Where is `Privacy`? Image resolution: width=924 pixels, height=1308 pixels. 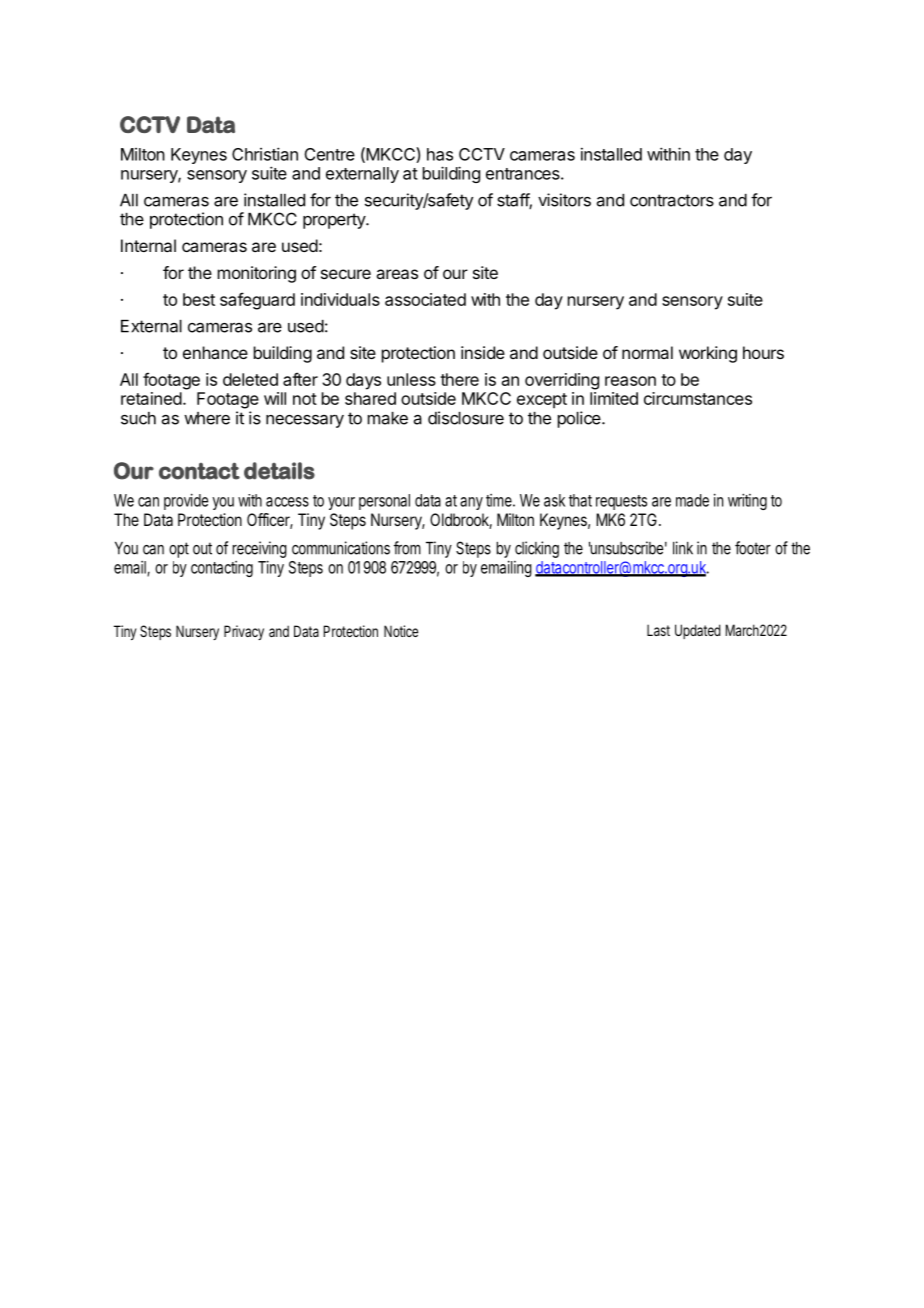
Privacy is located at coordinates (244, 632).
